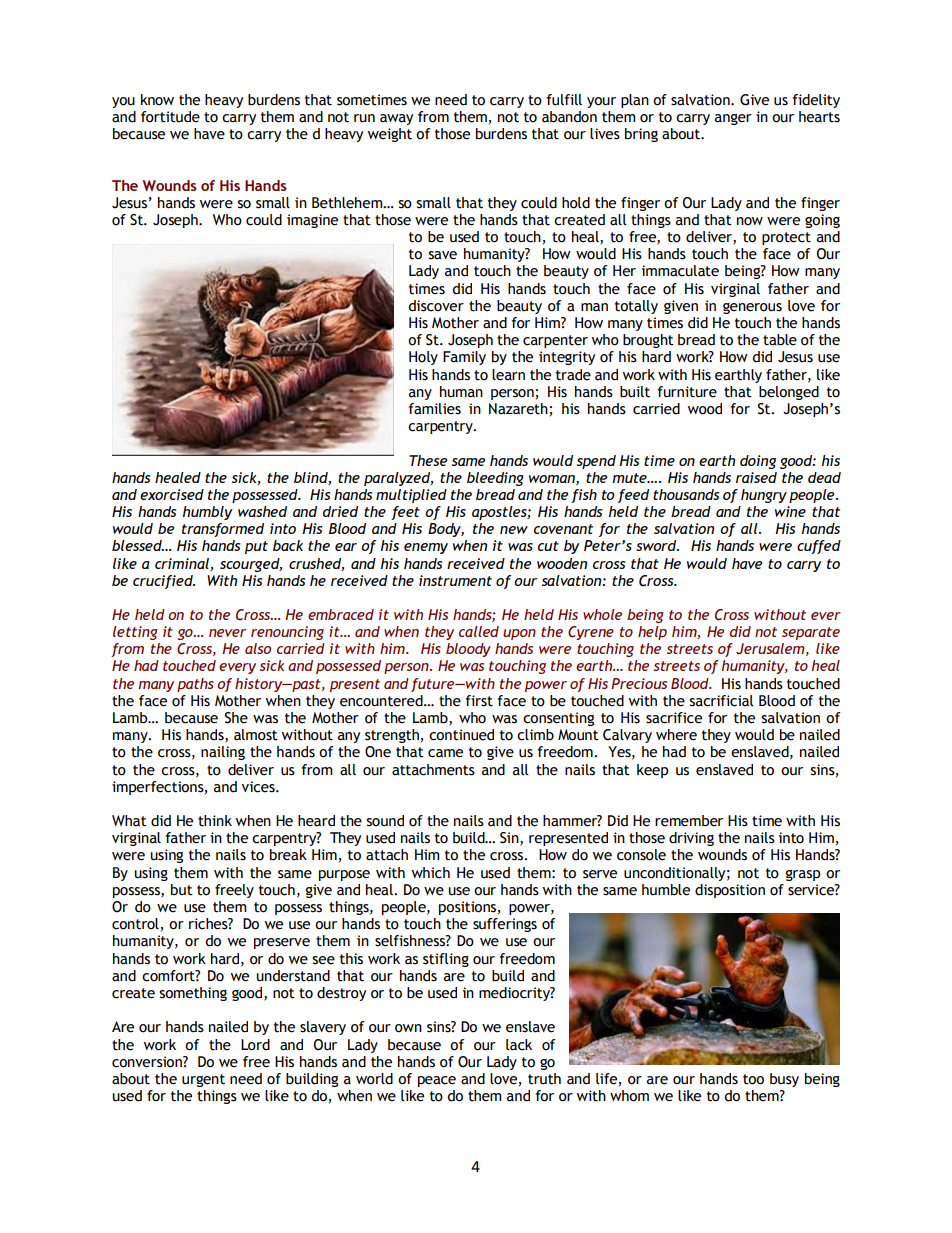 The height and width of the screenshot is (1233, 952). What do you see at coordinates (170, 117) in the screenshot?
I see `fortitude` at bounding box center [170, 117].
